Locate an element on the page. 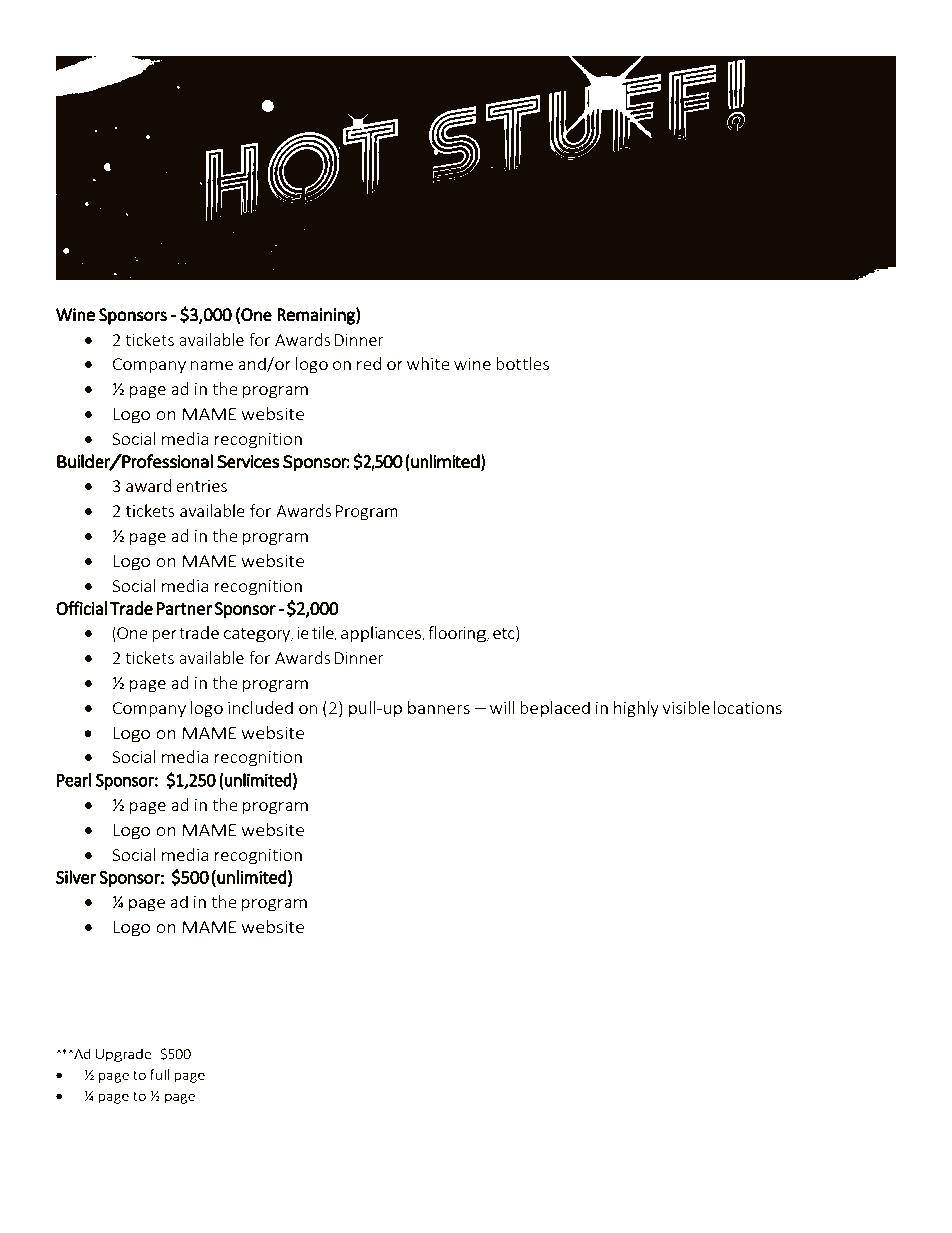 Image resolution: width=952 pixels, height=1233 pixels. Pearl is located at coordinates (74, 780).
